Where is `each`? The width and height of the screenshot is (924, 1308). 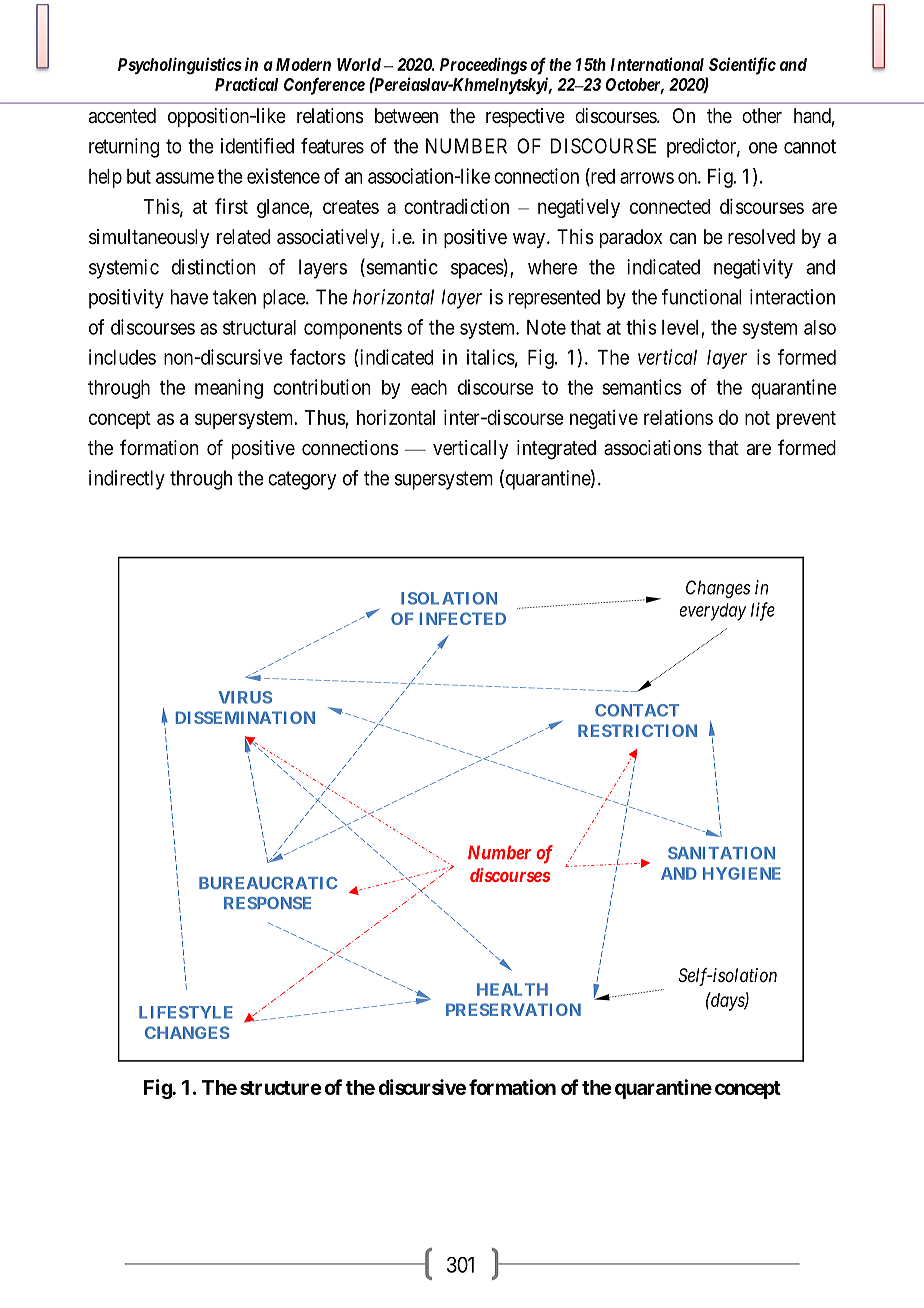
each is located at coordinates (429, 387).
